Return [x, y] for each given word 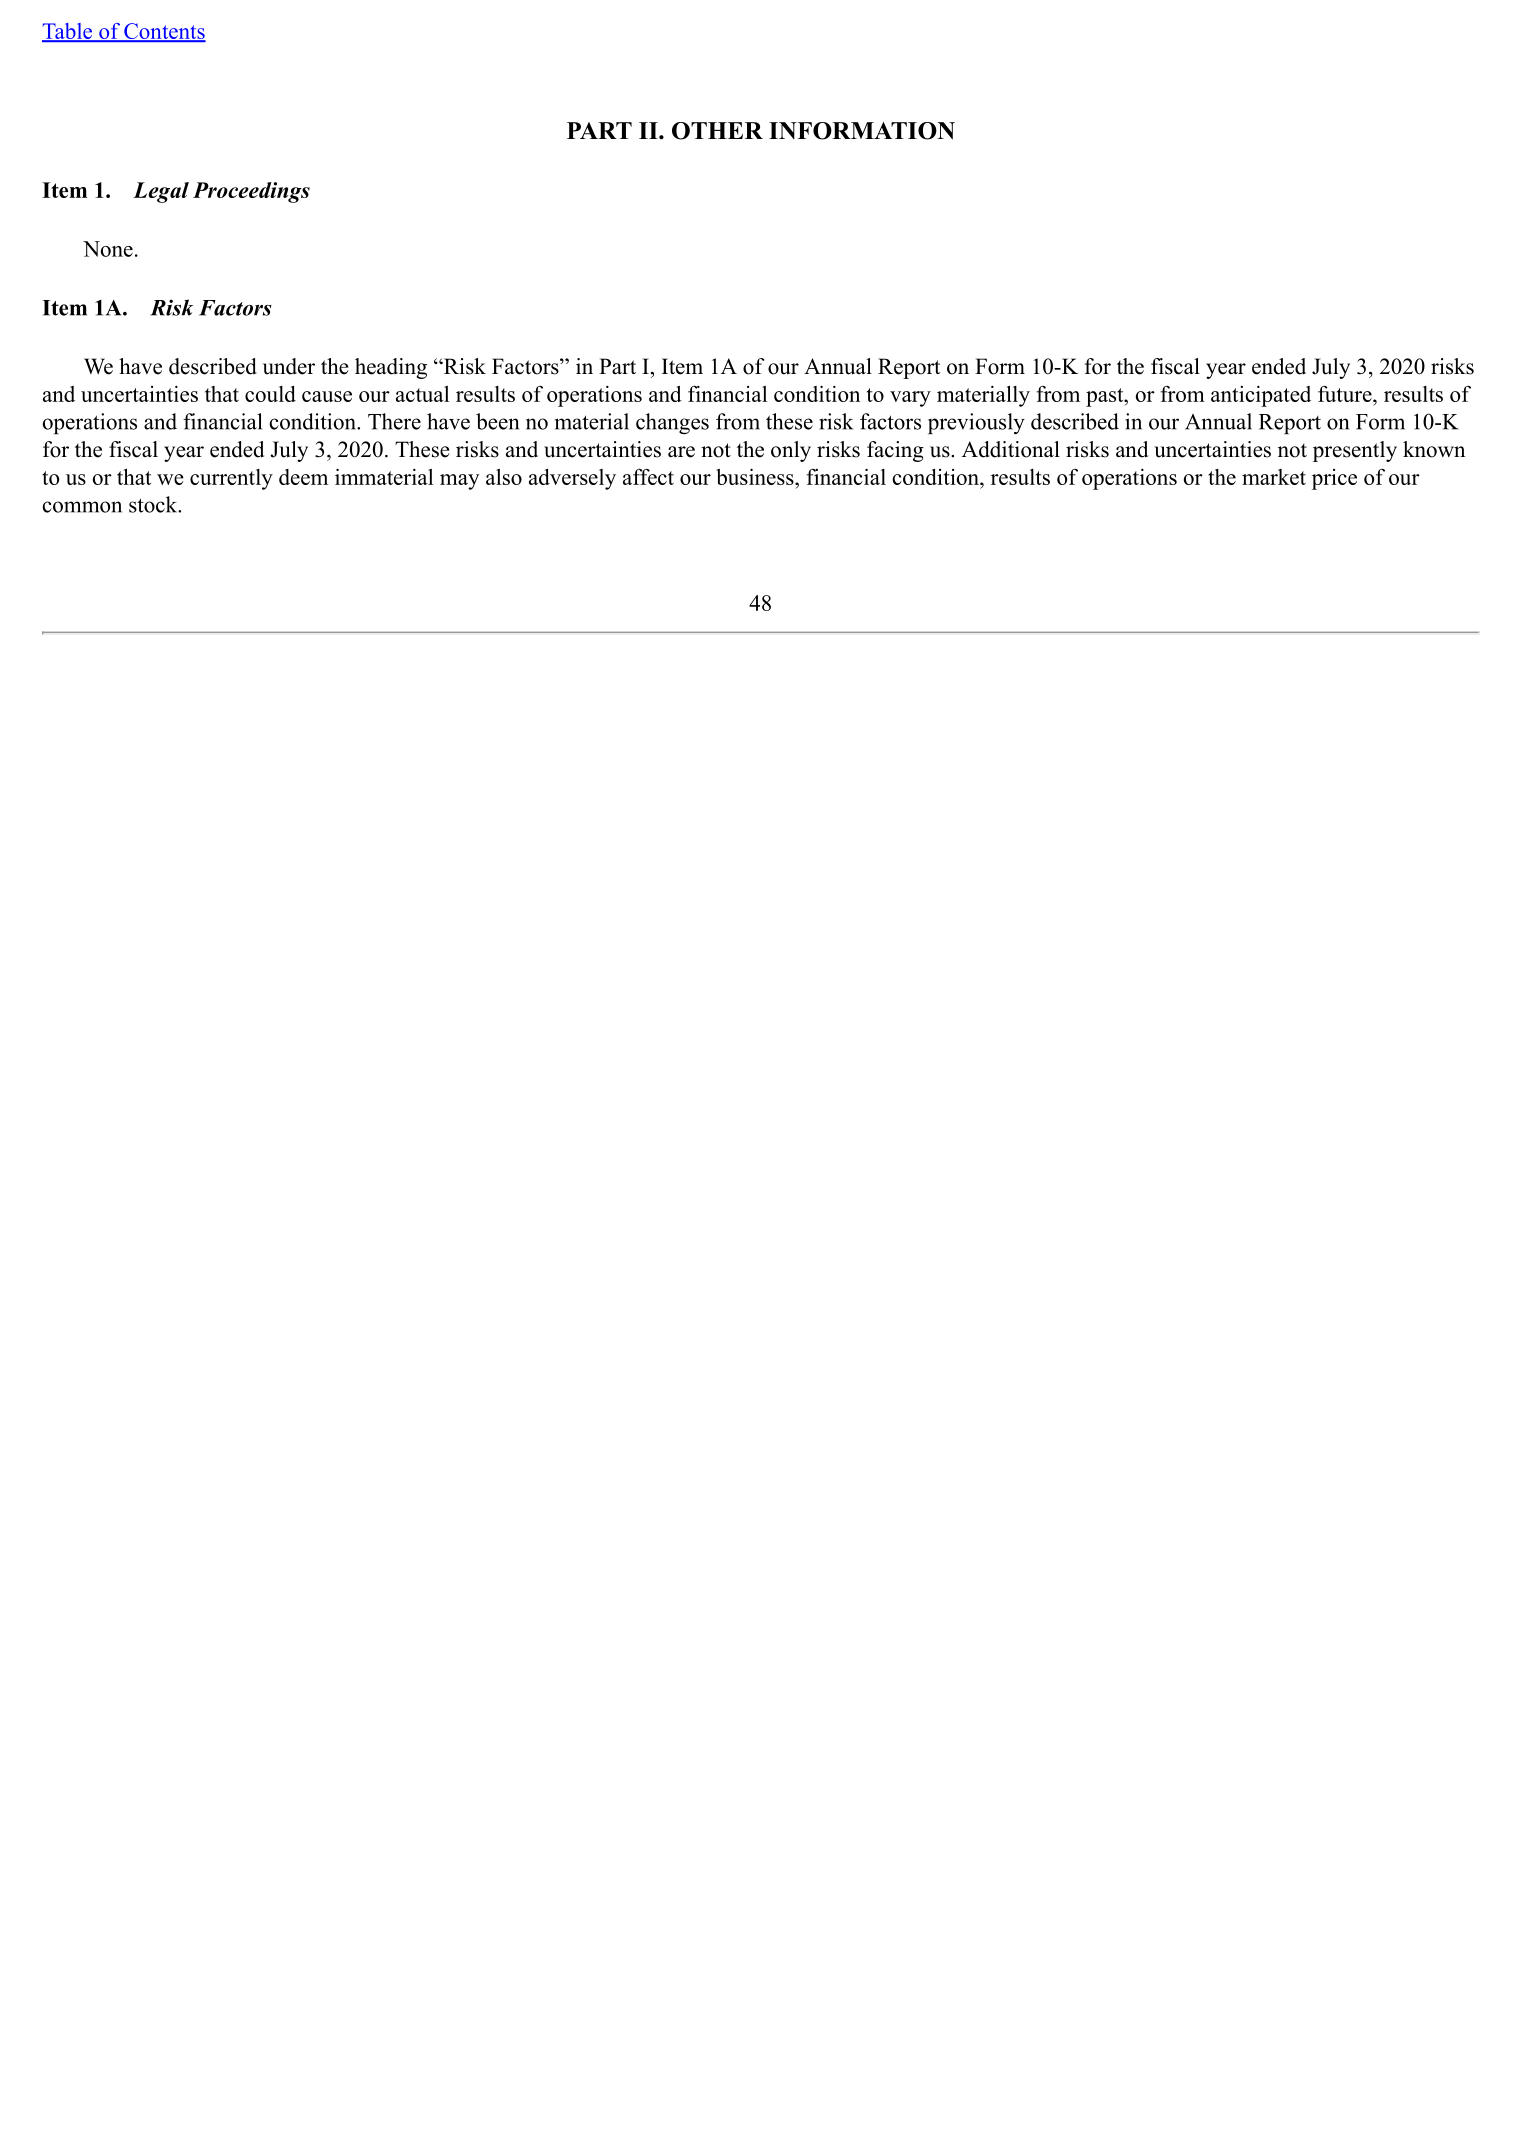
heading [391, 368]
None [108, 249]
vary [910, 399]
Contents [164, 32]
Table [68, 32]
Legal [161, 192]
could [270, 394]
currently [231, 479]
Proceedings [251, 192]
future [1346, 393]
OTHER [717, 131]
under [289, 366]
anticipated [1261, 396]
